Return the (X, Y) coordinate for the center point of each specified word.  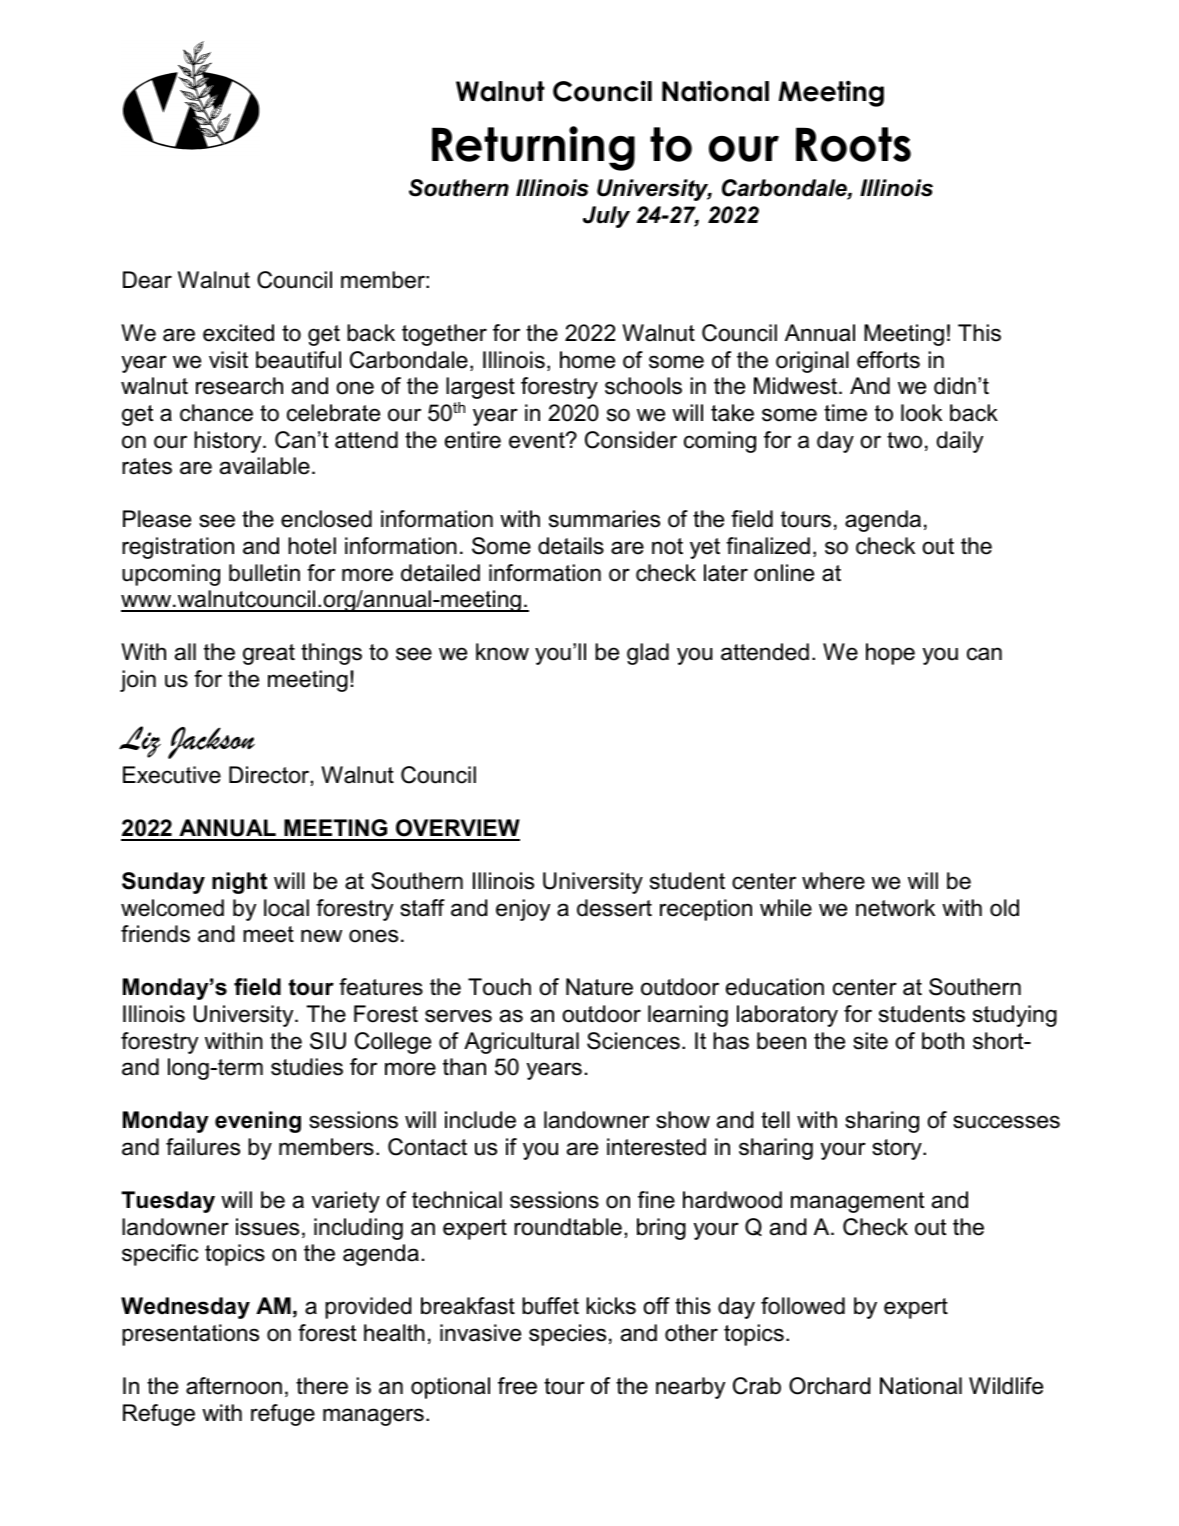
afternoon (234, 1386)
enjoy (523, 910)
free (517, 1386)
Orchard (829, 1386)
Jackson (211, 743)
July (606, 217)
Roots (853, 144)
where (833, 881)
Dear (147, 280)
